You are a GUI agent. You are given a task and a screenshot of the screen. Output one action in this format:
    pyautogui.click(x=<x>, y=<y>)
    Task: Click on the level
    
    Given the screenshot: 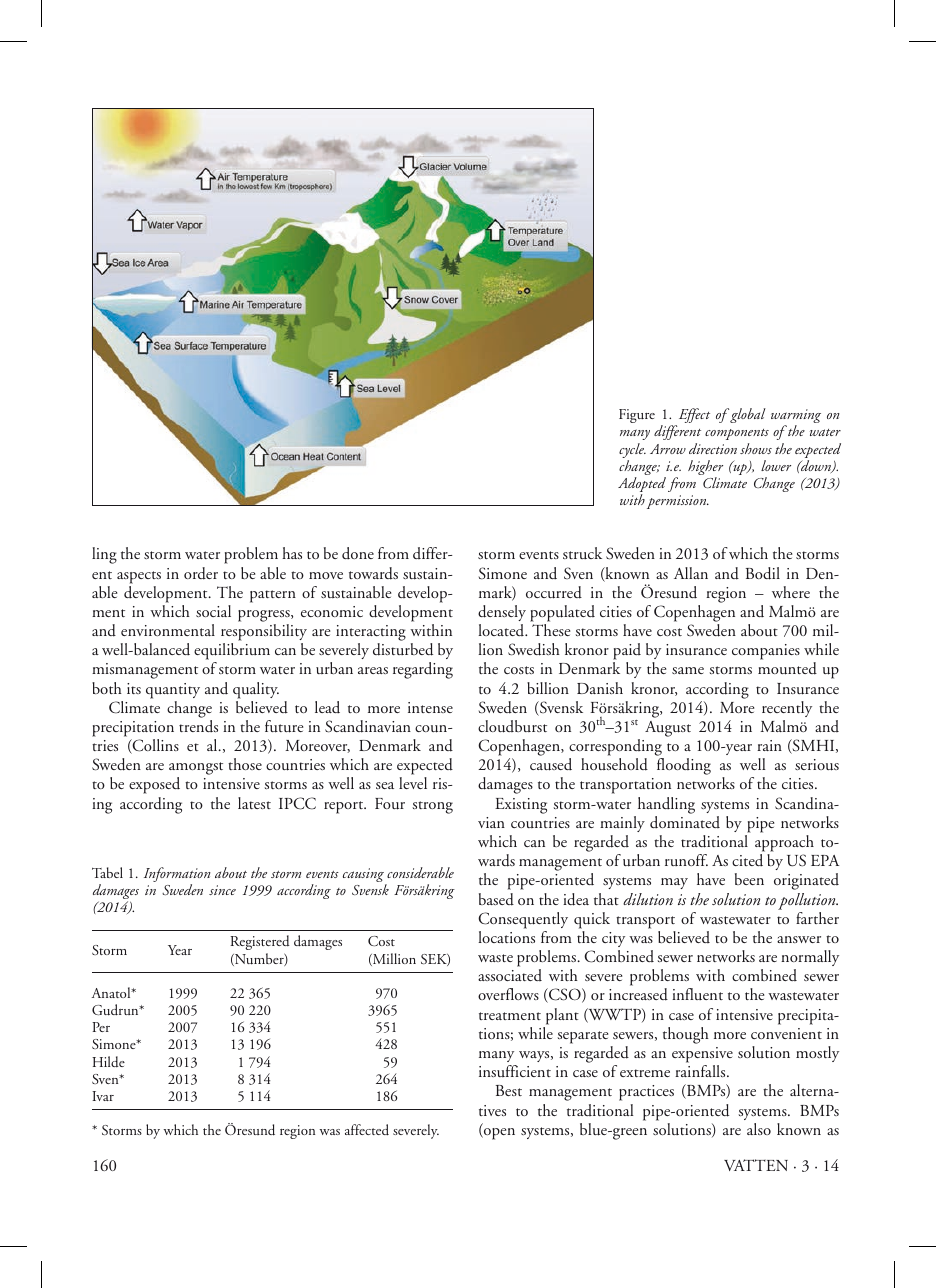 What is the action you would take?
    pyautogui.click(x=413, y=783)
